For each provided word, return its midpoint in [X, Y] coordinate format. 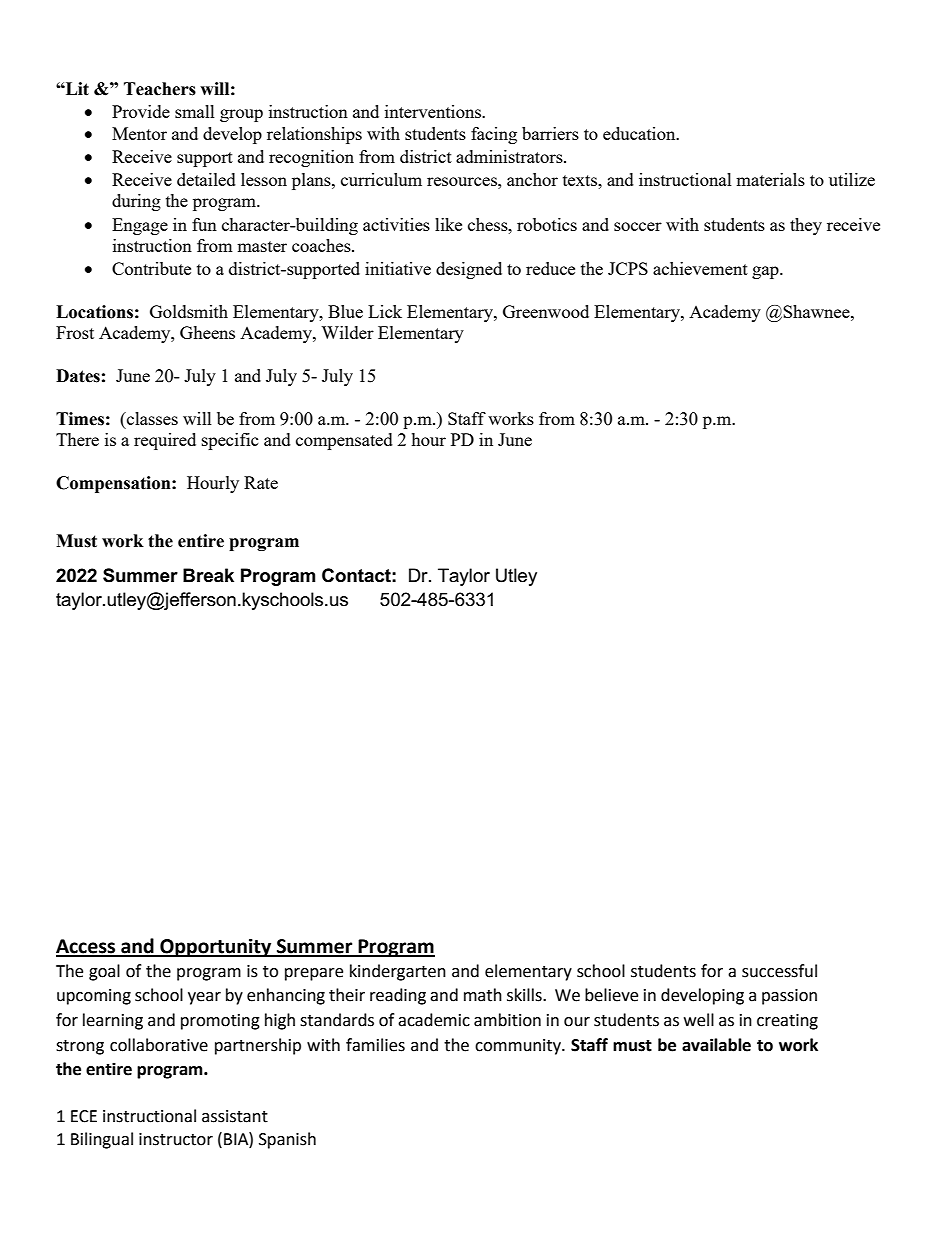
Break [208, 575]
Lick [385, 311]
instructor [176, 1139]
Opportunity [216, 947]
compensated [344, 441]
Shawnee [817, 311]
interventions [434, 111]
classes [151, 418]
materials [770, 179]
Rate [261, 482]
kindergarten [398, 972]
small [195, 111]
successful [779, 971]
